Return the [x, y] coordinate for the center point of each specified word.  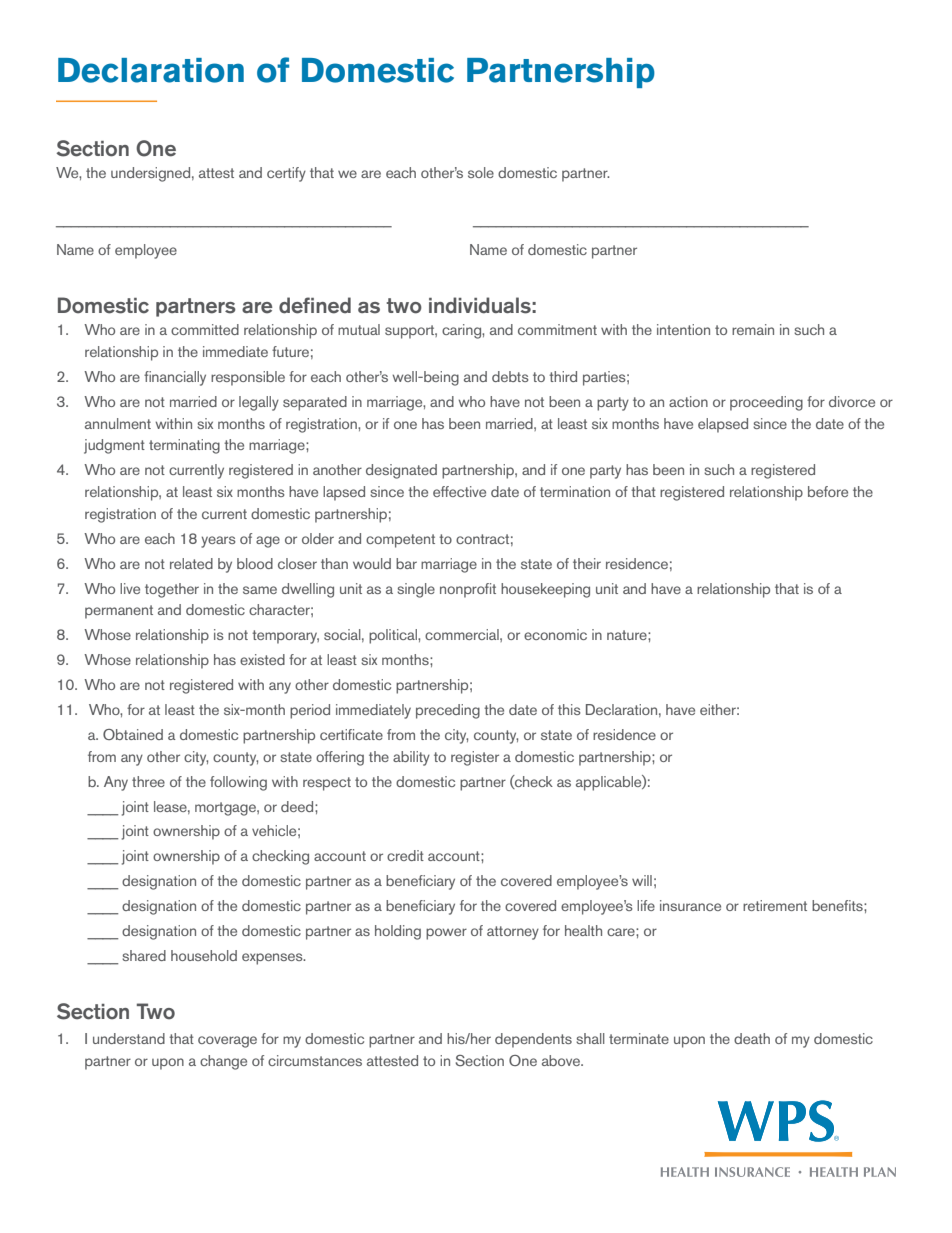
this [569, 709]
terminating [184, 446]
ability [411, 758]
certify [286, 174]
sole [481, 172]
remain [753, 329]
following [238, 783]
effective [459, 491]
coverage [227, 1042]
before [828, 491]
